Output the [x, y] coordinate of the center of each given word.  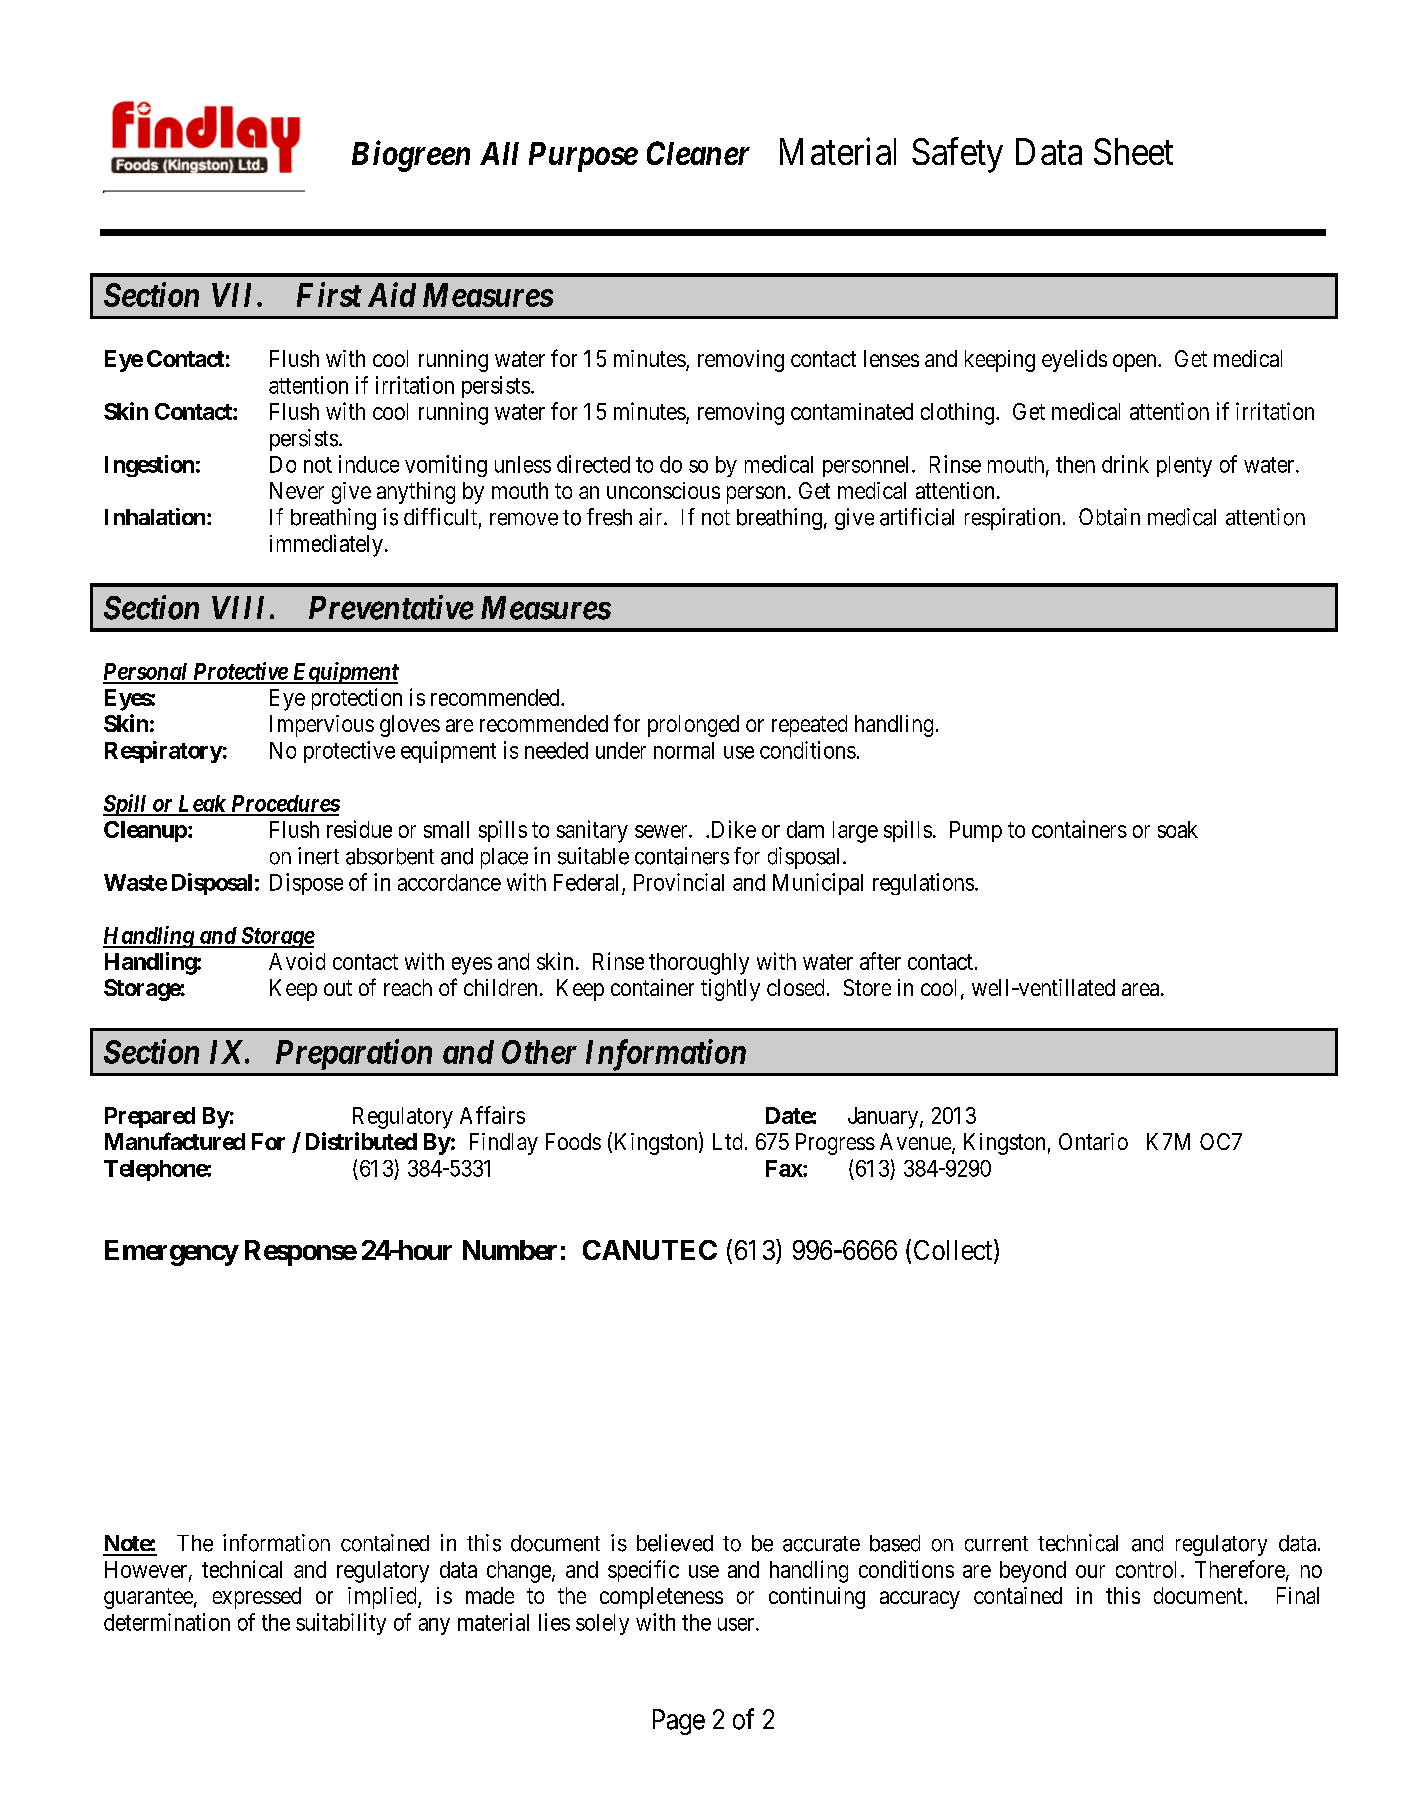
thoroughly [699, 964]
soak [1178, 829]
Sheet [1133, 151]
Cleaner [698, 153]
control [1146, 1569]
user [737, 1624]
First [329, 294]
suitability [341, 1624]
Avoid [297, 961]
